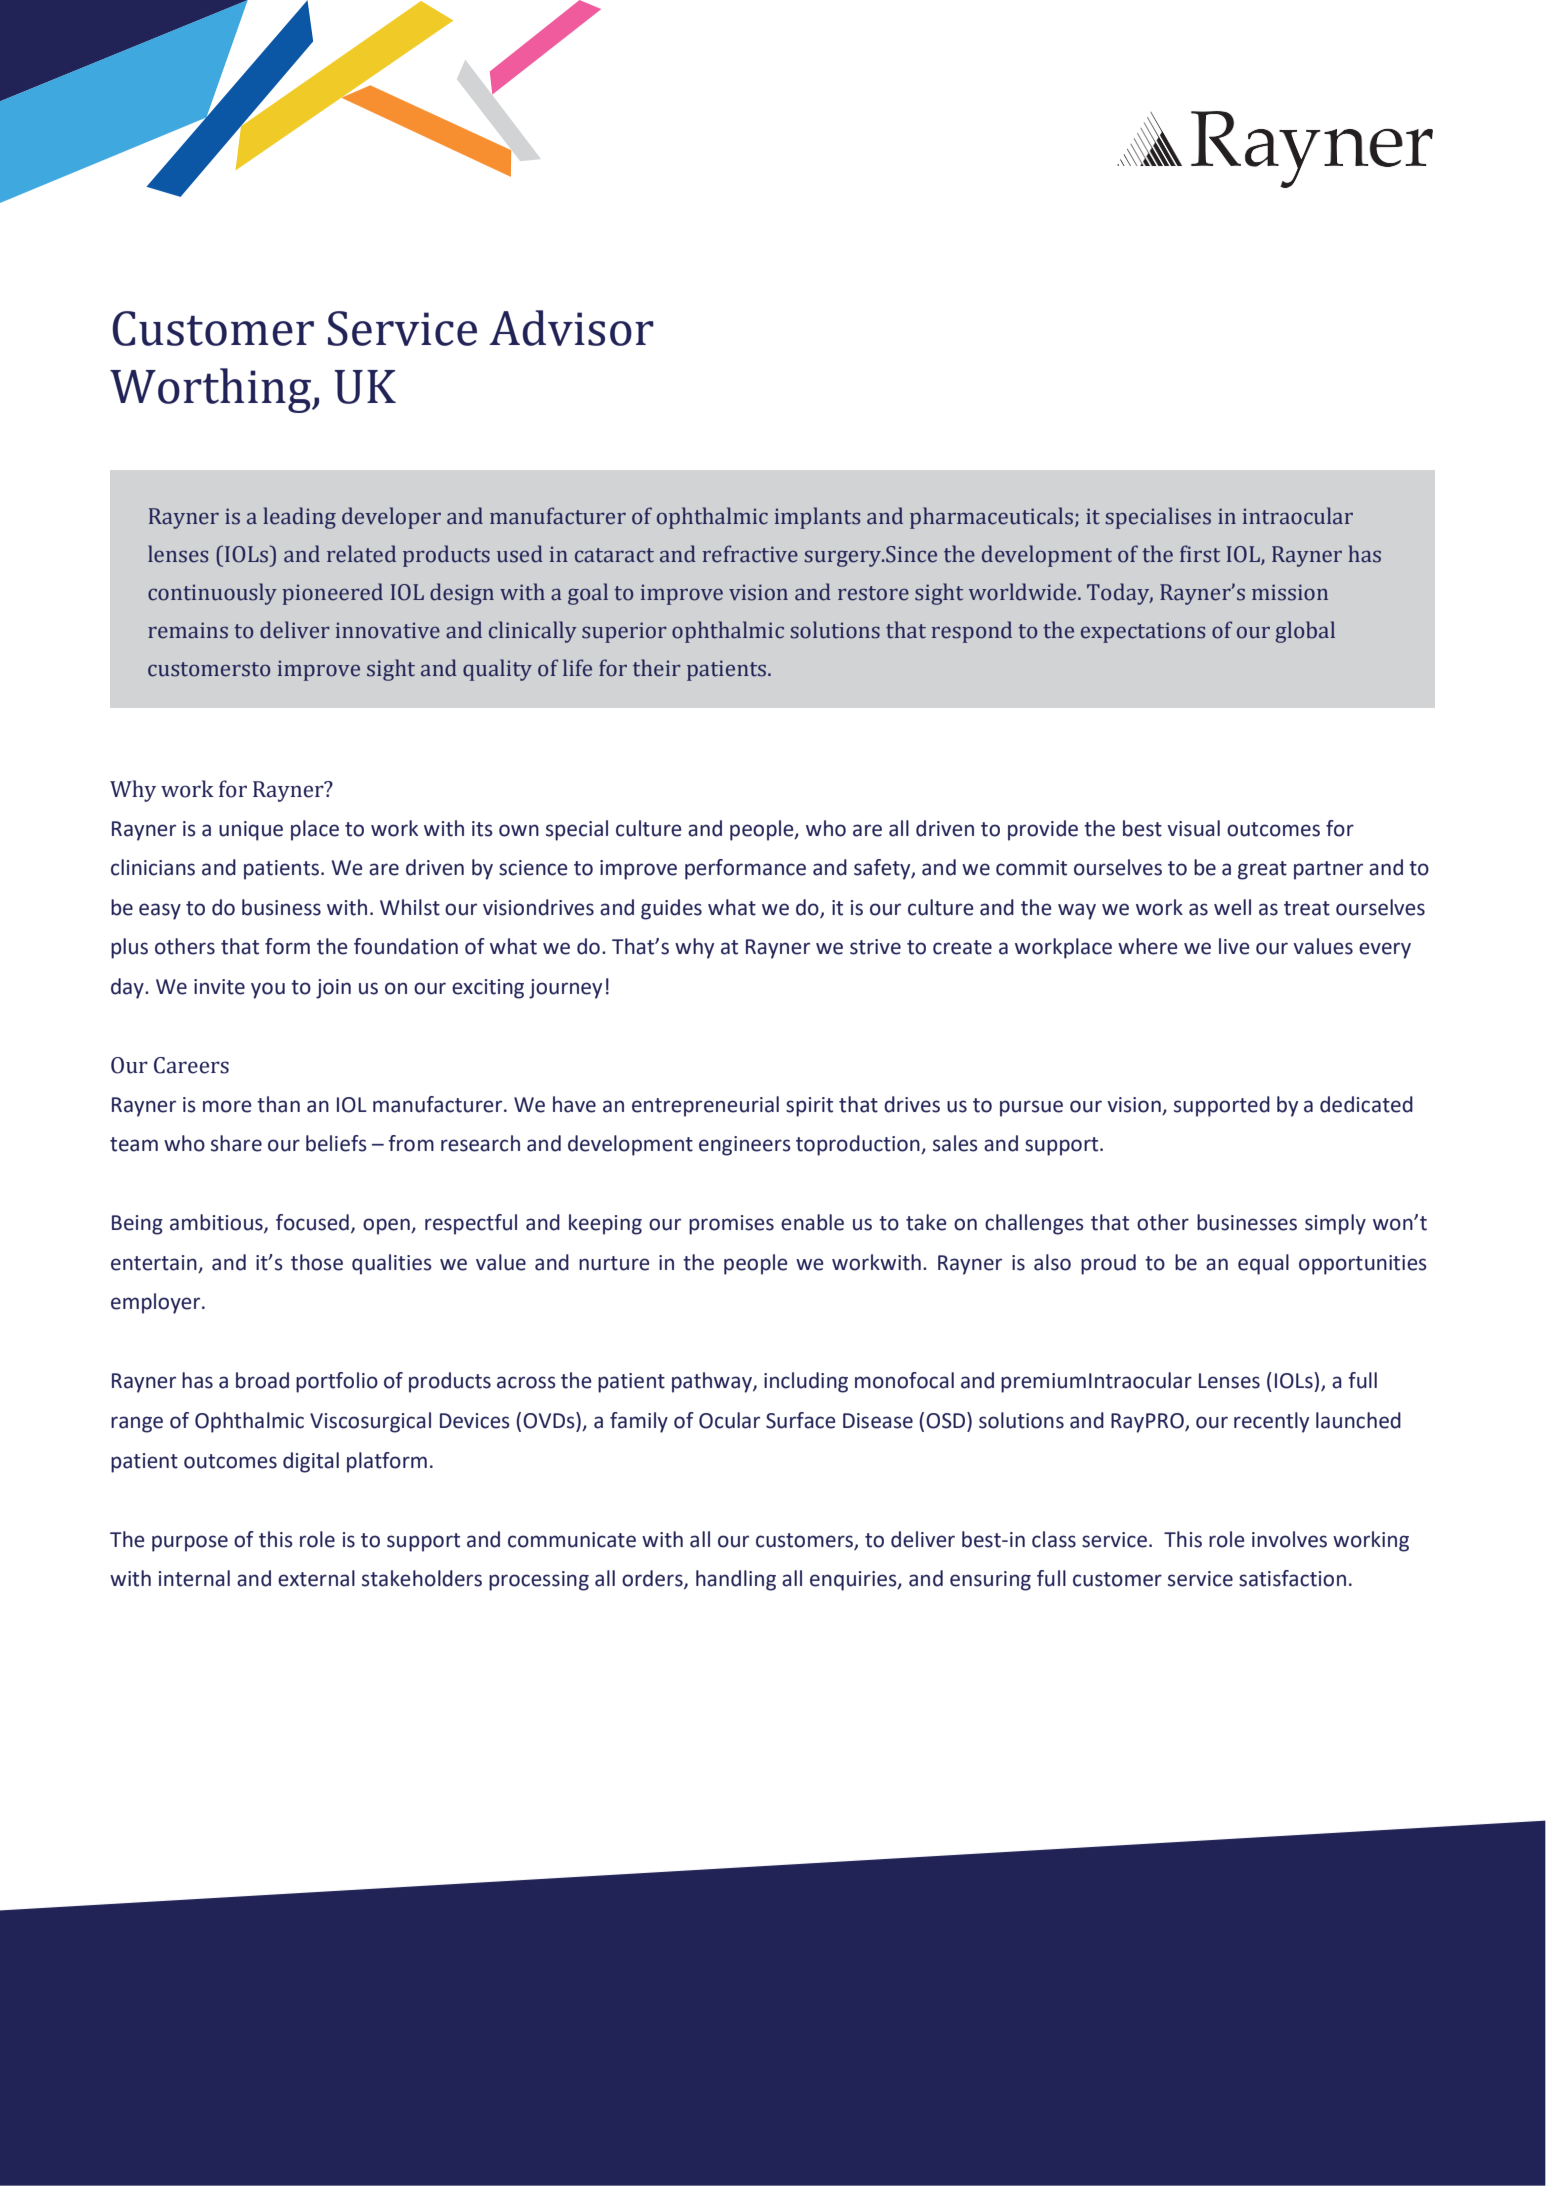  Describe the element at coordinates (671, 909) in the page. I see `guides` at that location.
